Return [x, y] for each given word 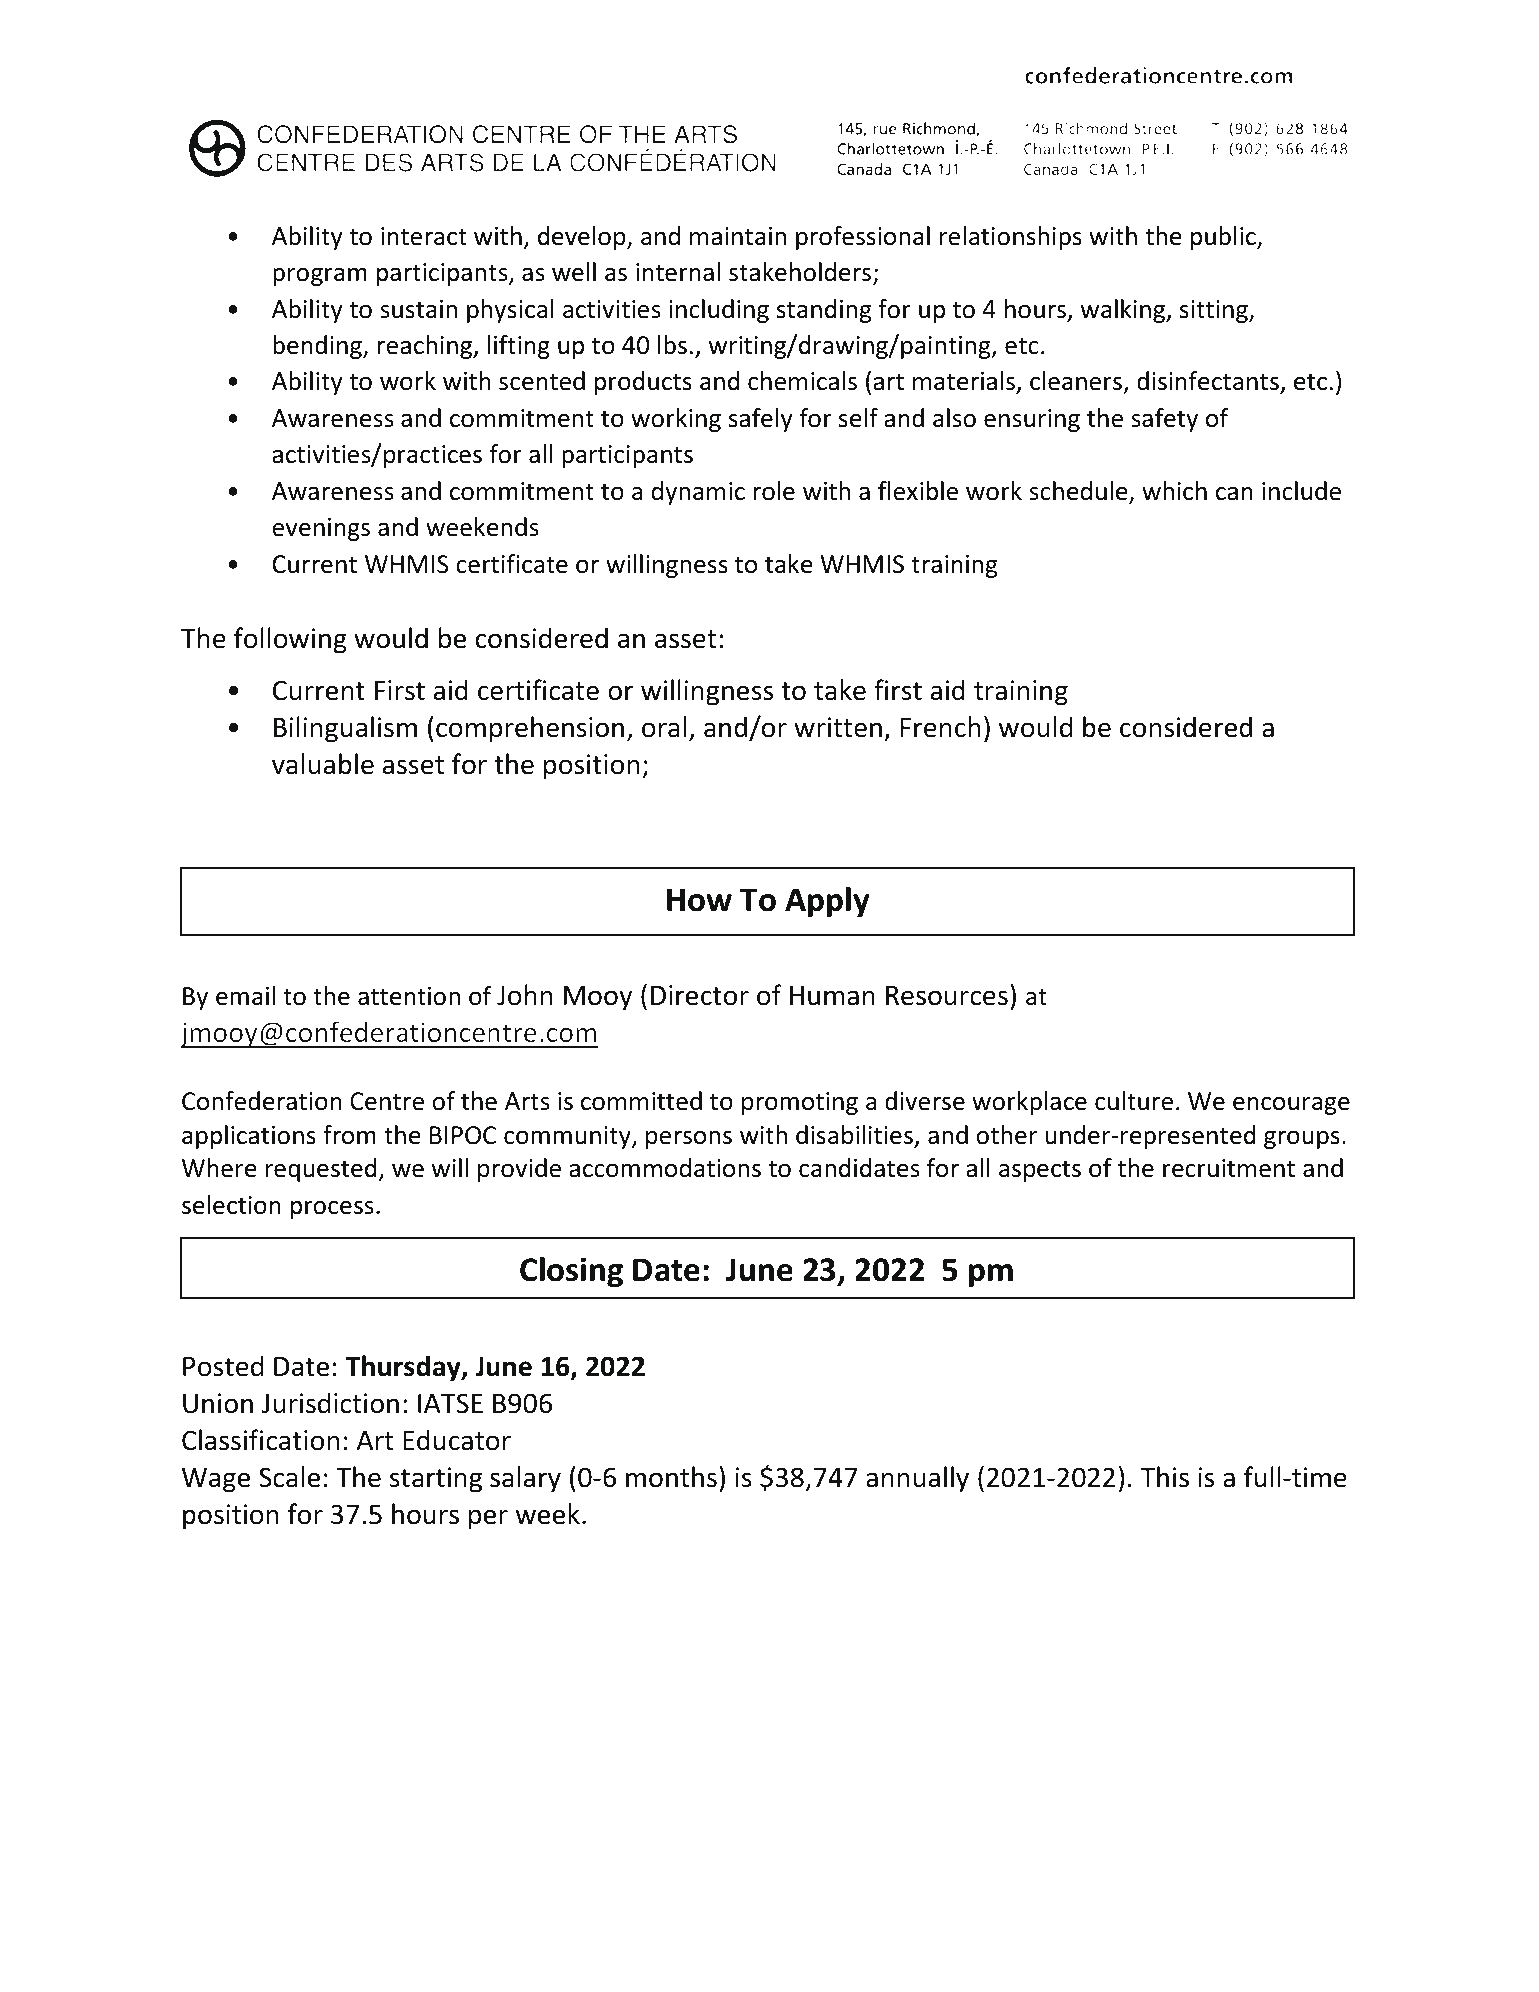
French [940, 727]
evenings [321, 529]
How [699, 900]
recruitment [1229, 1168]
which [1174, 491]
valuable [323, 764]
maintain [738, 236]
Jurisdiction [330, 1403]
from [349, 1135]
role [774, 491]
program [320, 277]
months [671, 1477]
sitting [1215, 311]
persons [689, 1140]
